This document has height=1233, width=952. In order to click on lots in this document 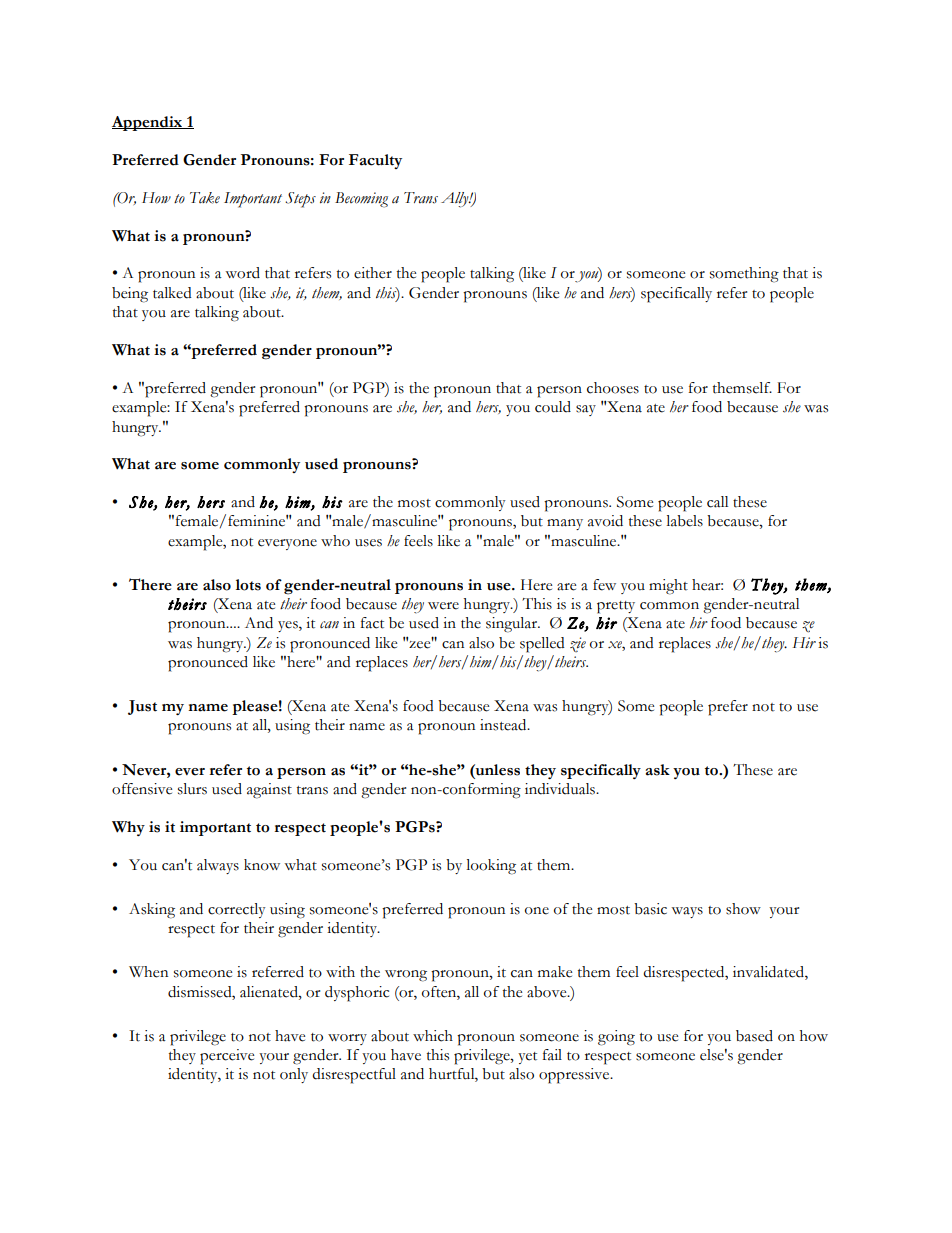, I will do `click(248, 585)`.
